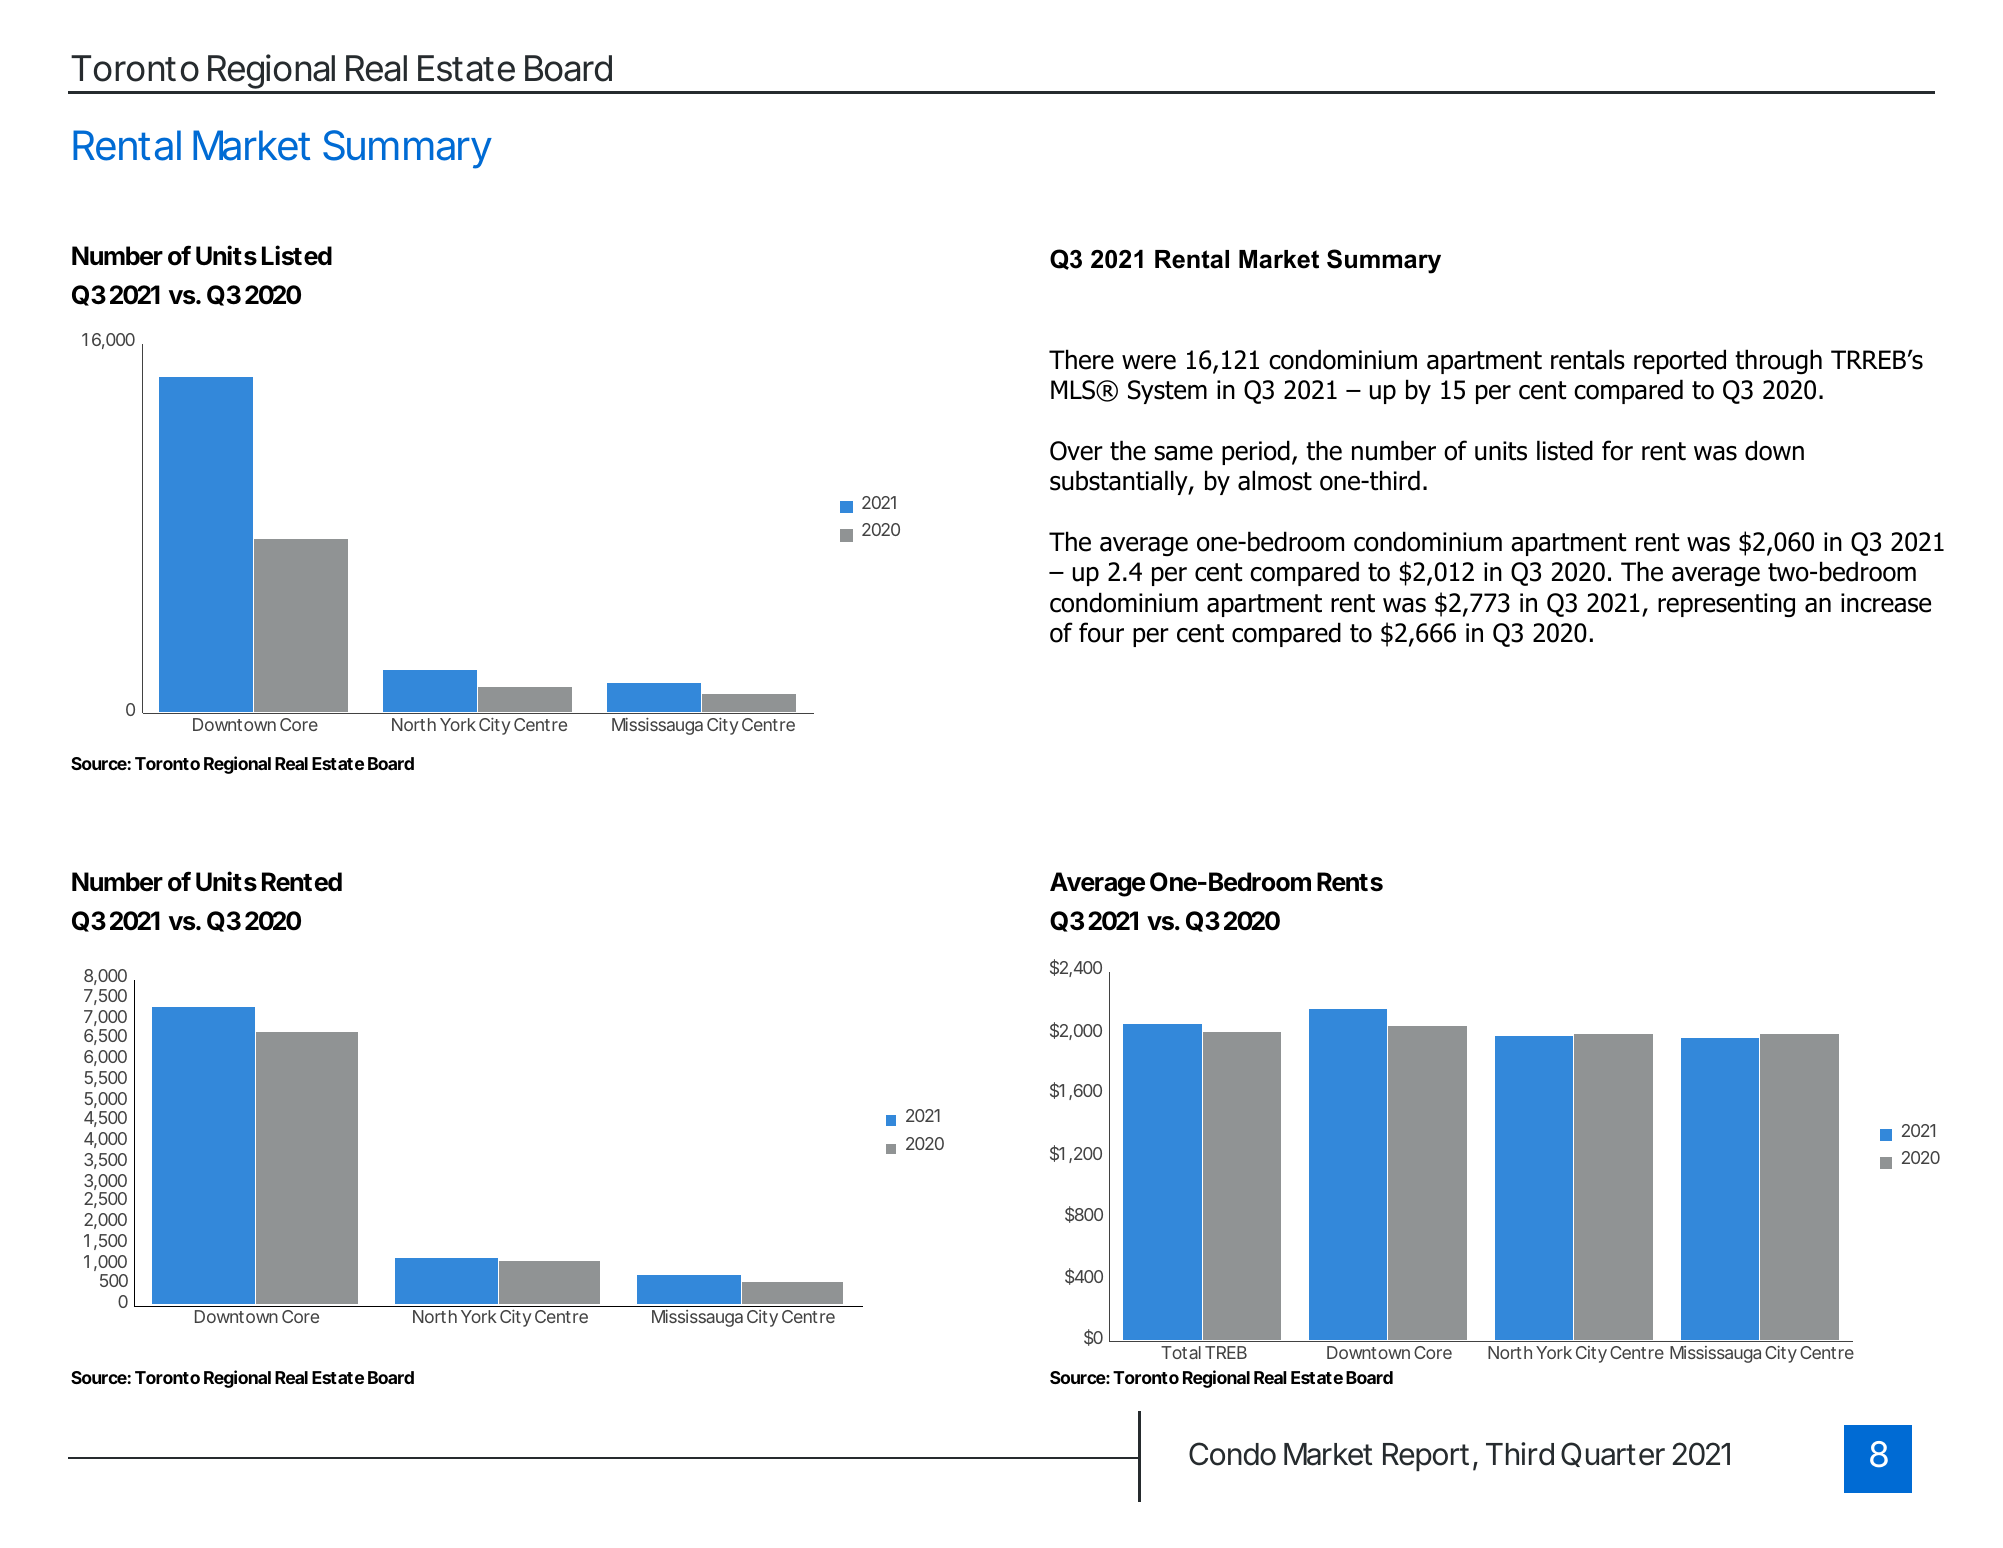 This screenshot has height=1548, width=2003. Describe the element at coordinates (1613, 1454) in the screenshot. I see `Quarter` at that location.
